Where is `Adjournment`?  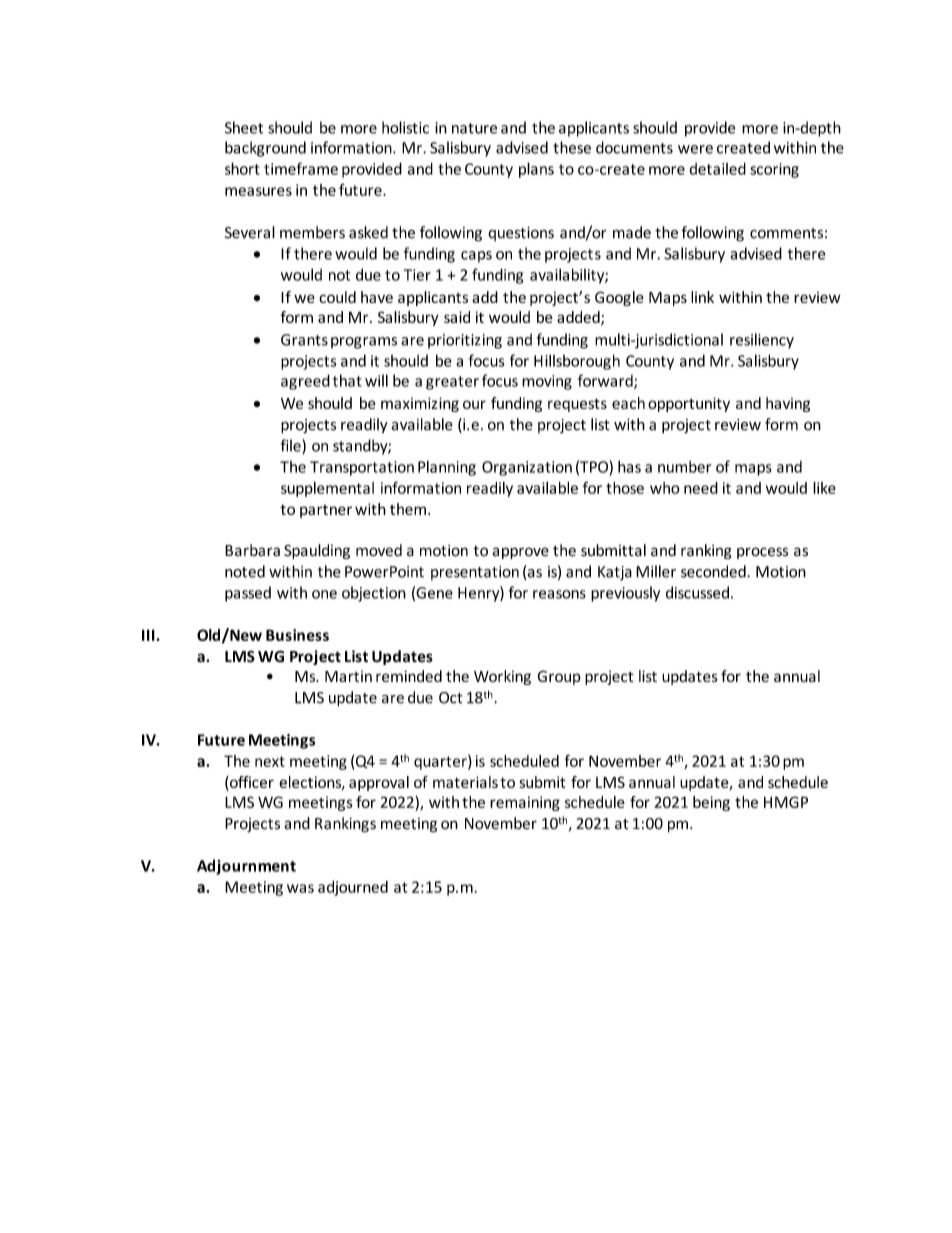
Adjournment is located at coordinates (246, 867).
